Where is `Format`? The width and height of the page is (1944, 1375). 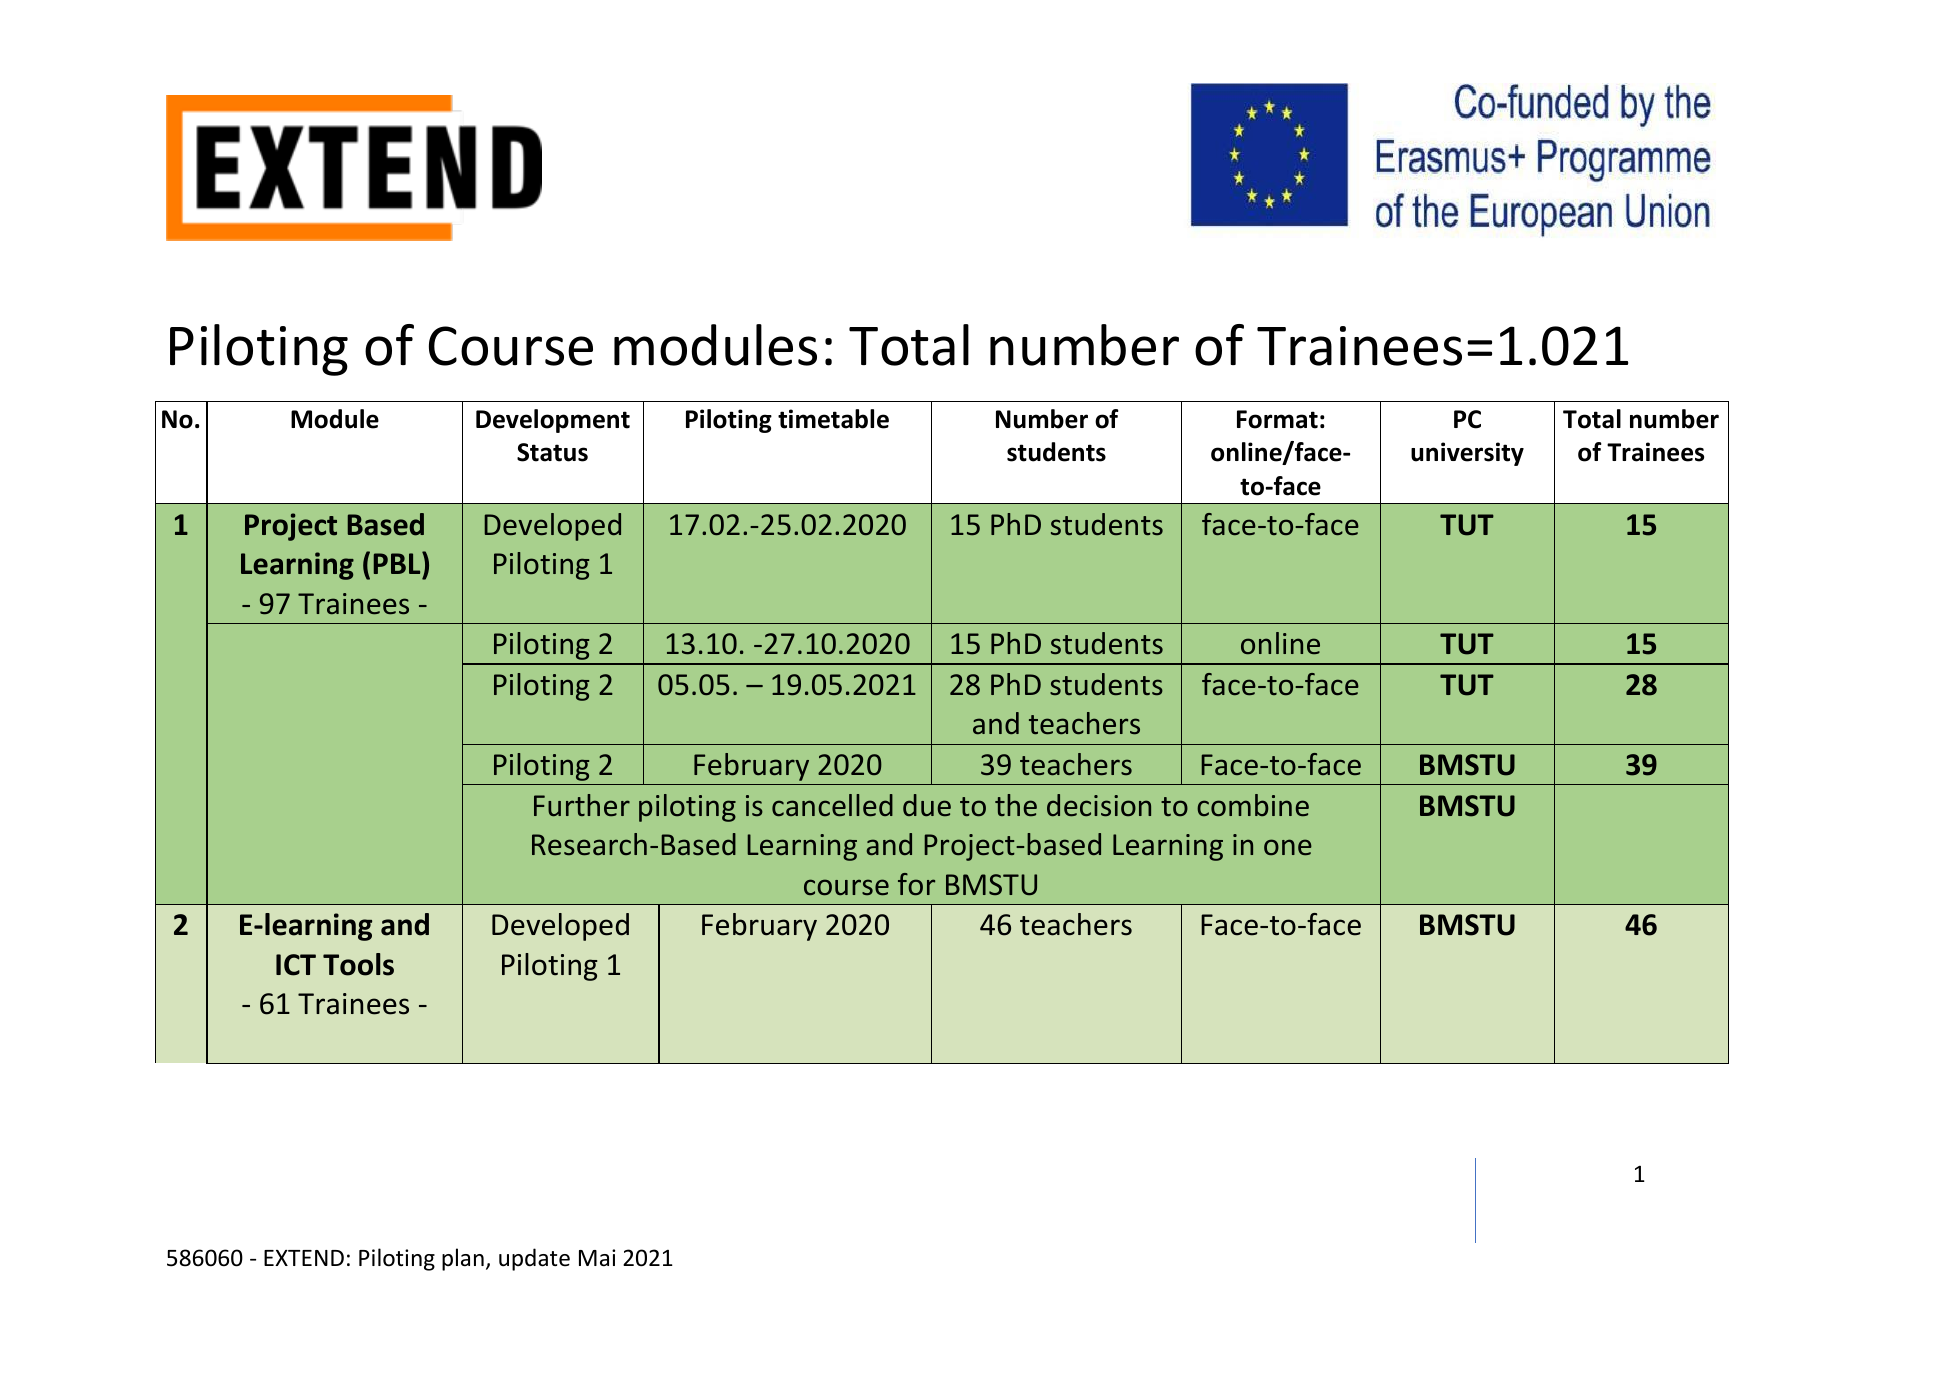
Format is located at coordinates (1277, 419).
